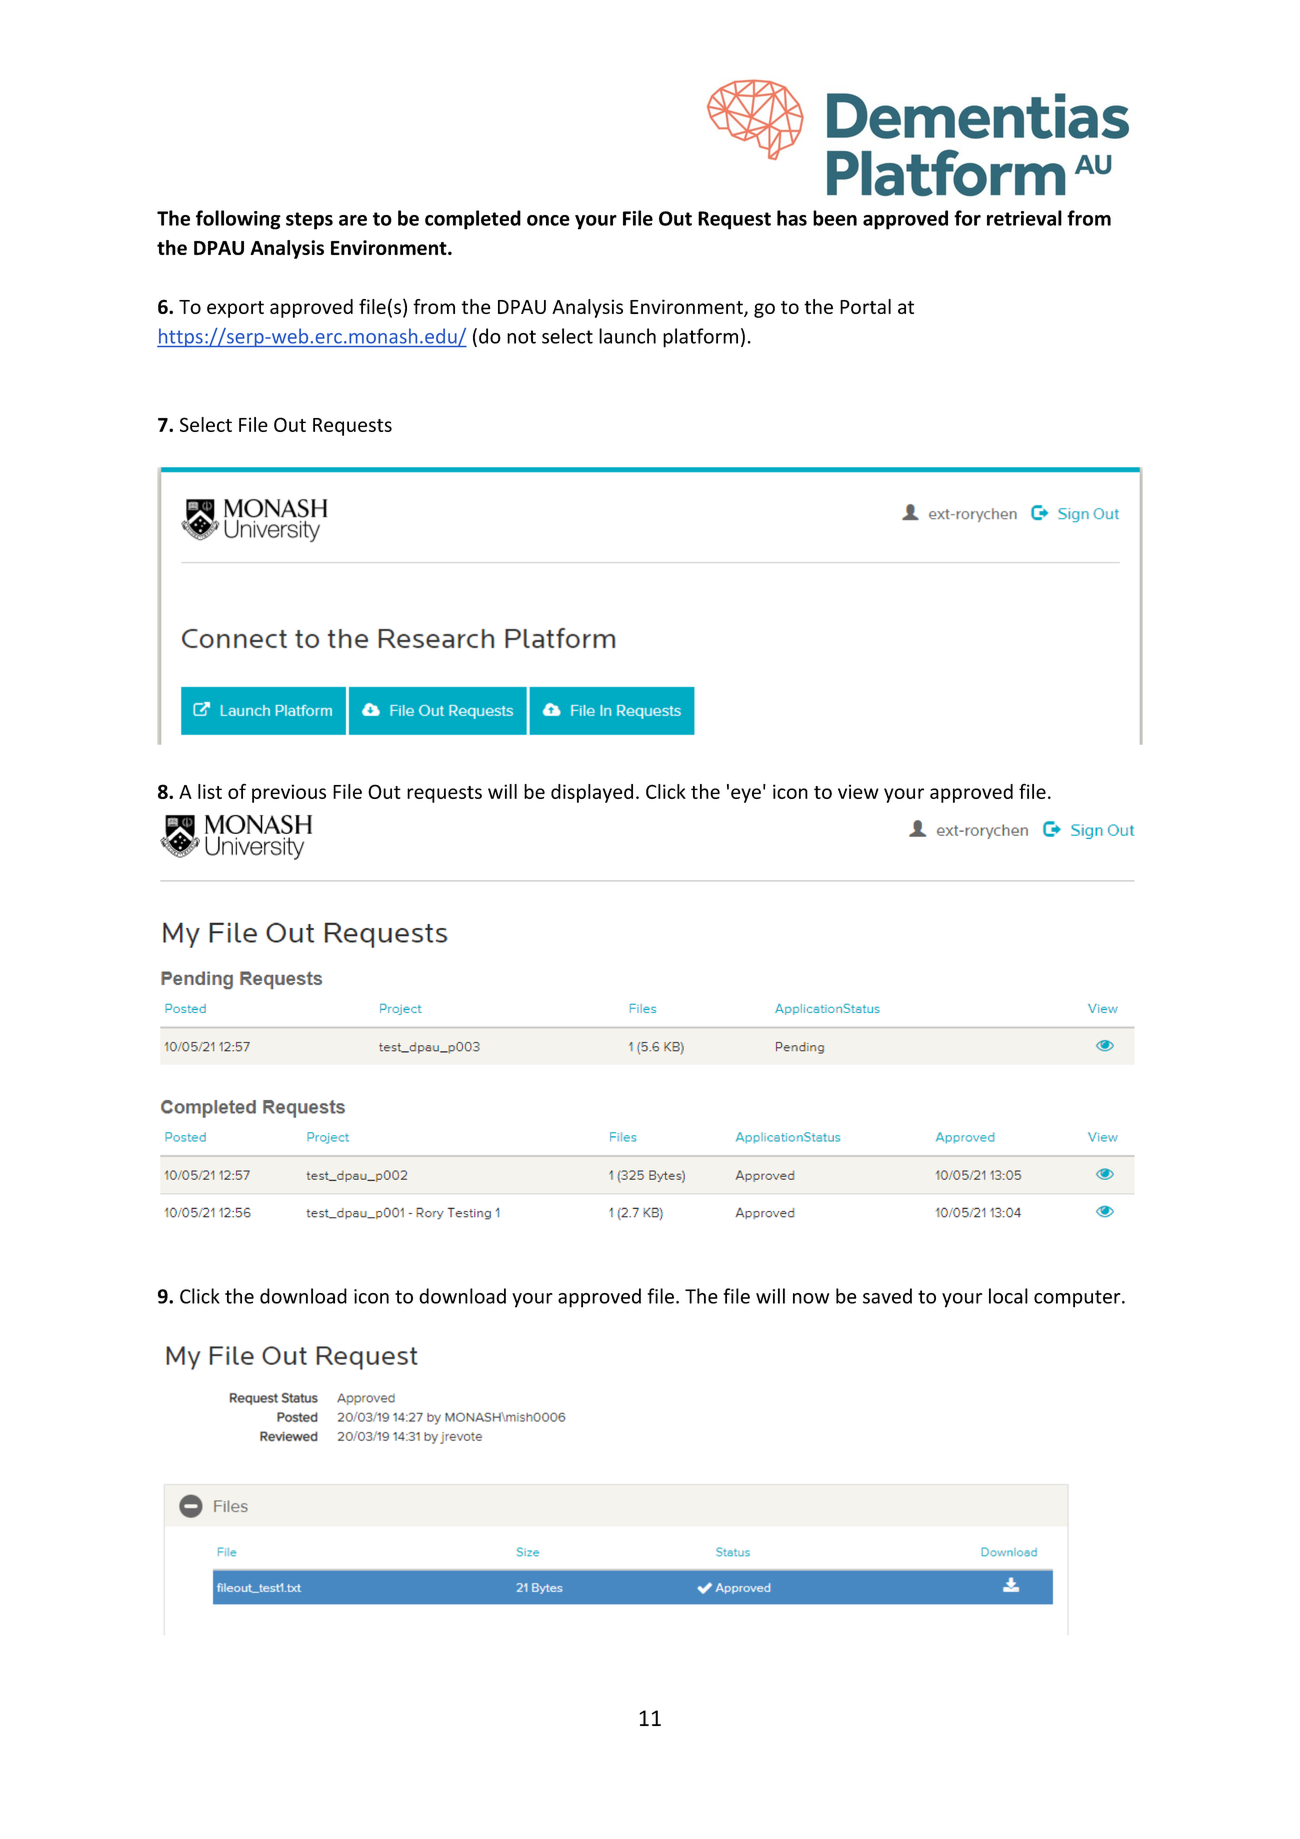  Describe the element at coordinates (548, 220) in the image. I see `once` at that location.
